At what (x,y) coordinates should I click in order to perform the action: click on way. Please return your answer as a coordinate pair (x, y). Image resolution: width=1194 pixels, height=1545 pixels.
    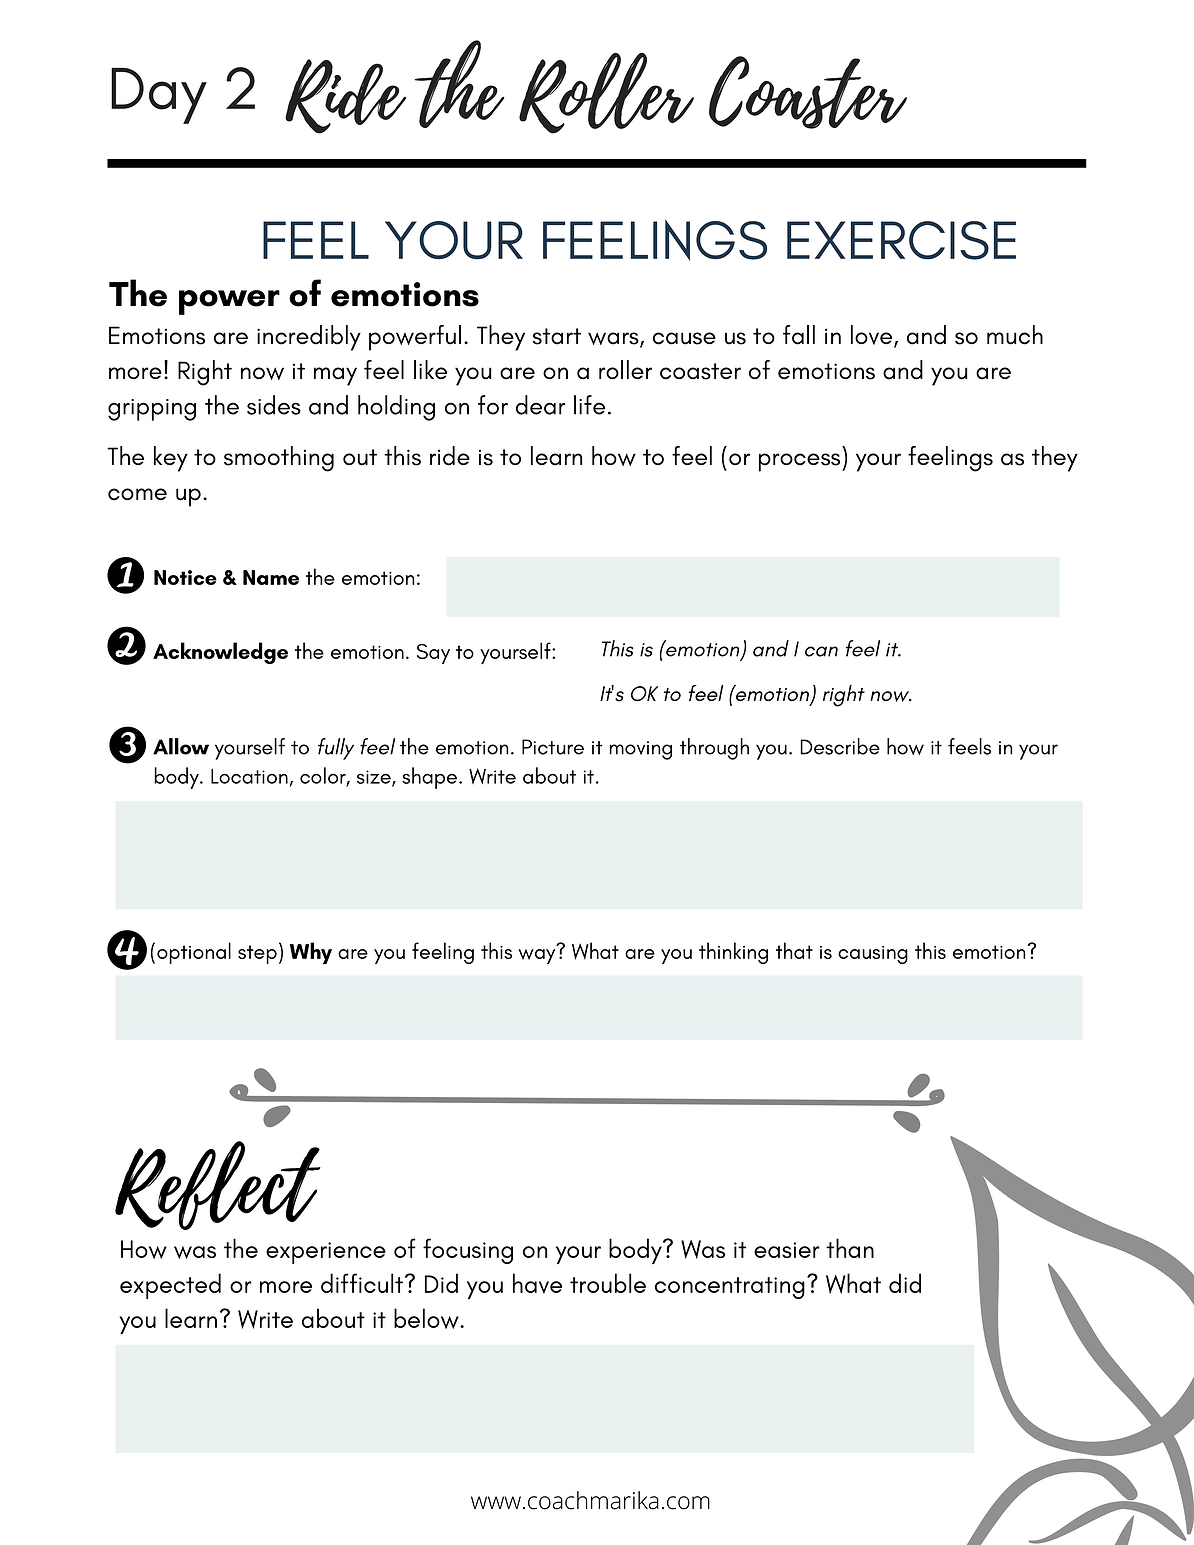
    Looking at the image, I should click on (536, 956).
